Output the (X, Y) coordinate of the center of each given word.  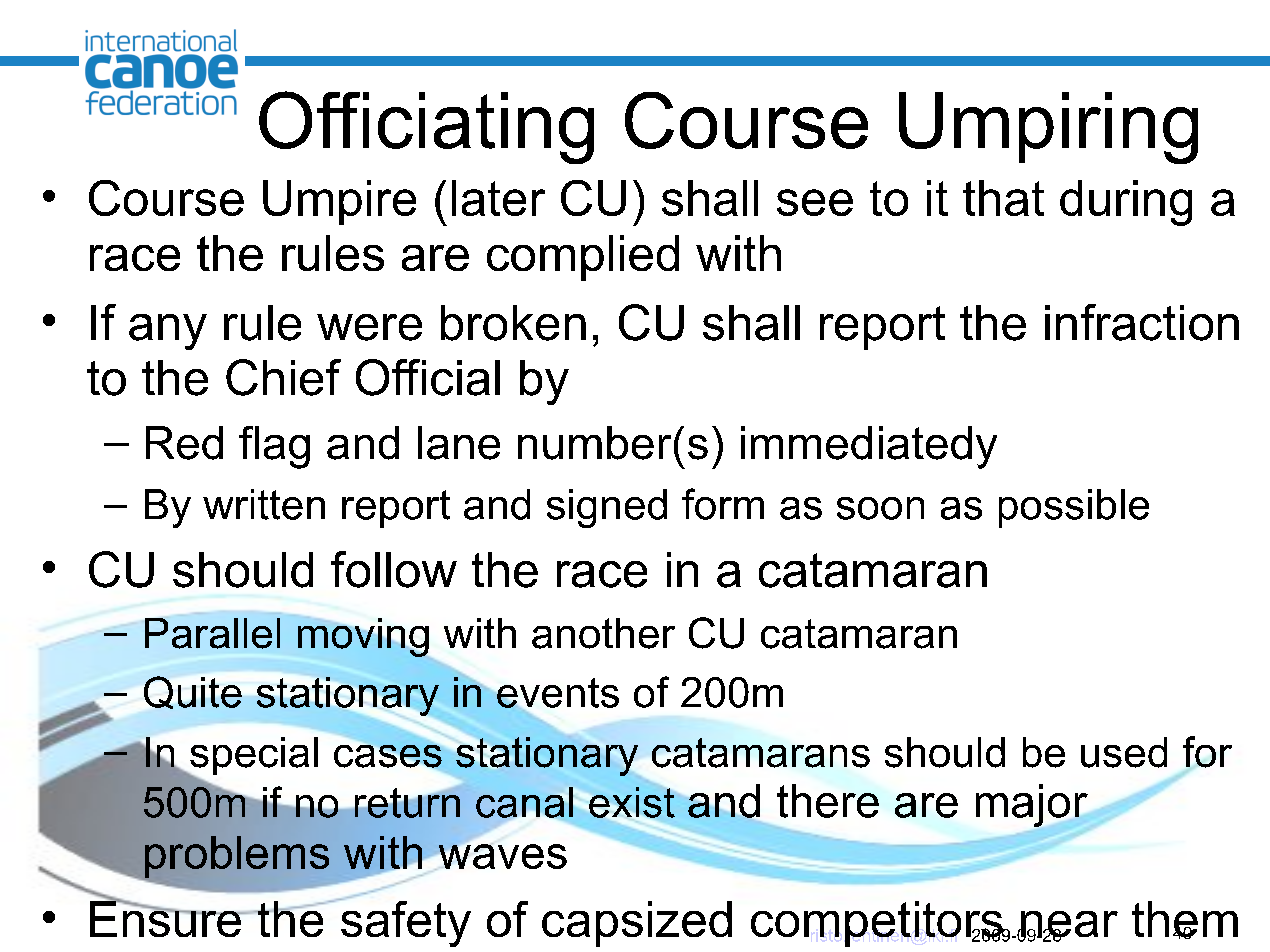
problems (237, 857)
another (603, 633)
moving (363, 637)
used (1124, 752)
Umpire (339, 202)
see (815, 202)
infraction (1142, 322)
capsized (637, 924)
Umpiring (1048, 128)
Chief (283, 377)
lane (459, 443)
